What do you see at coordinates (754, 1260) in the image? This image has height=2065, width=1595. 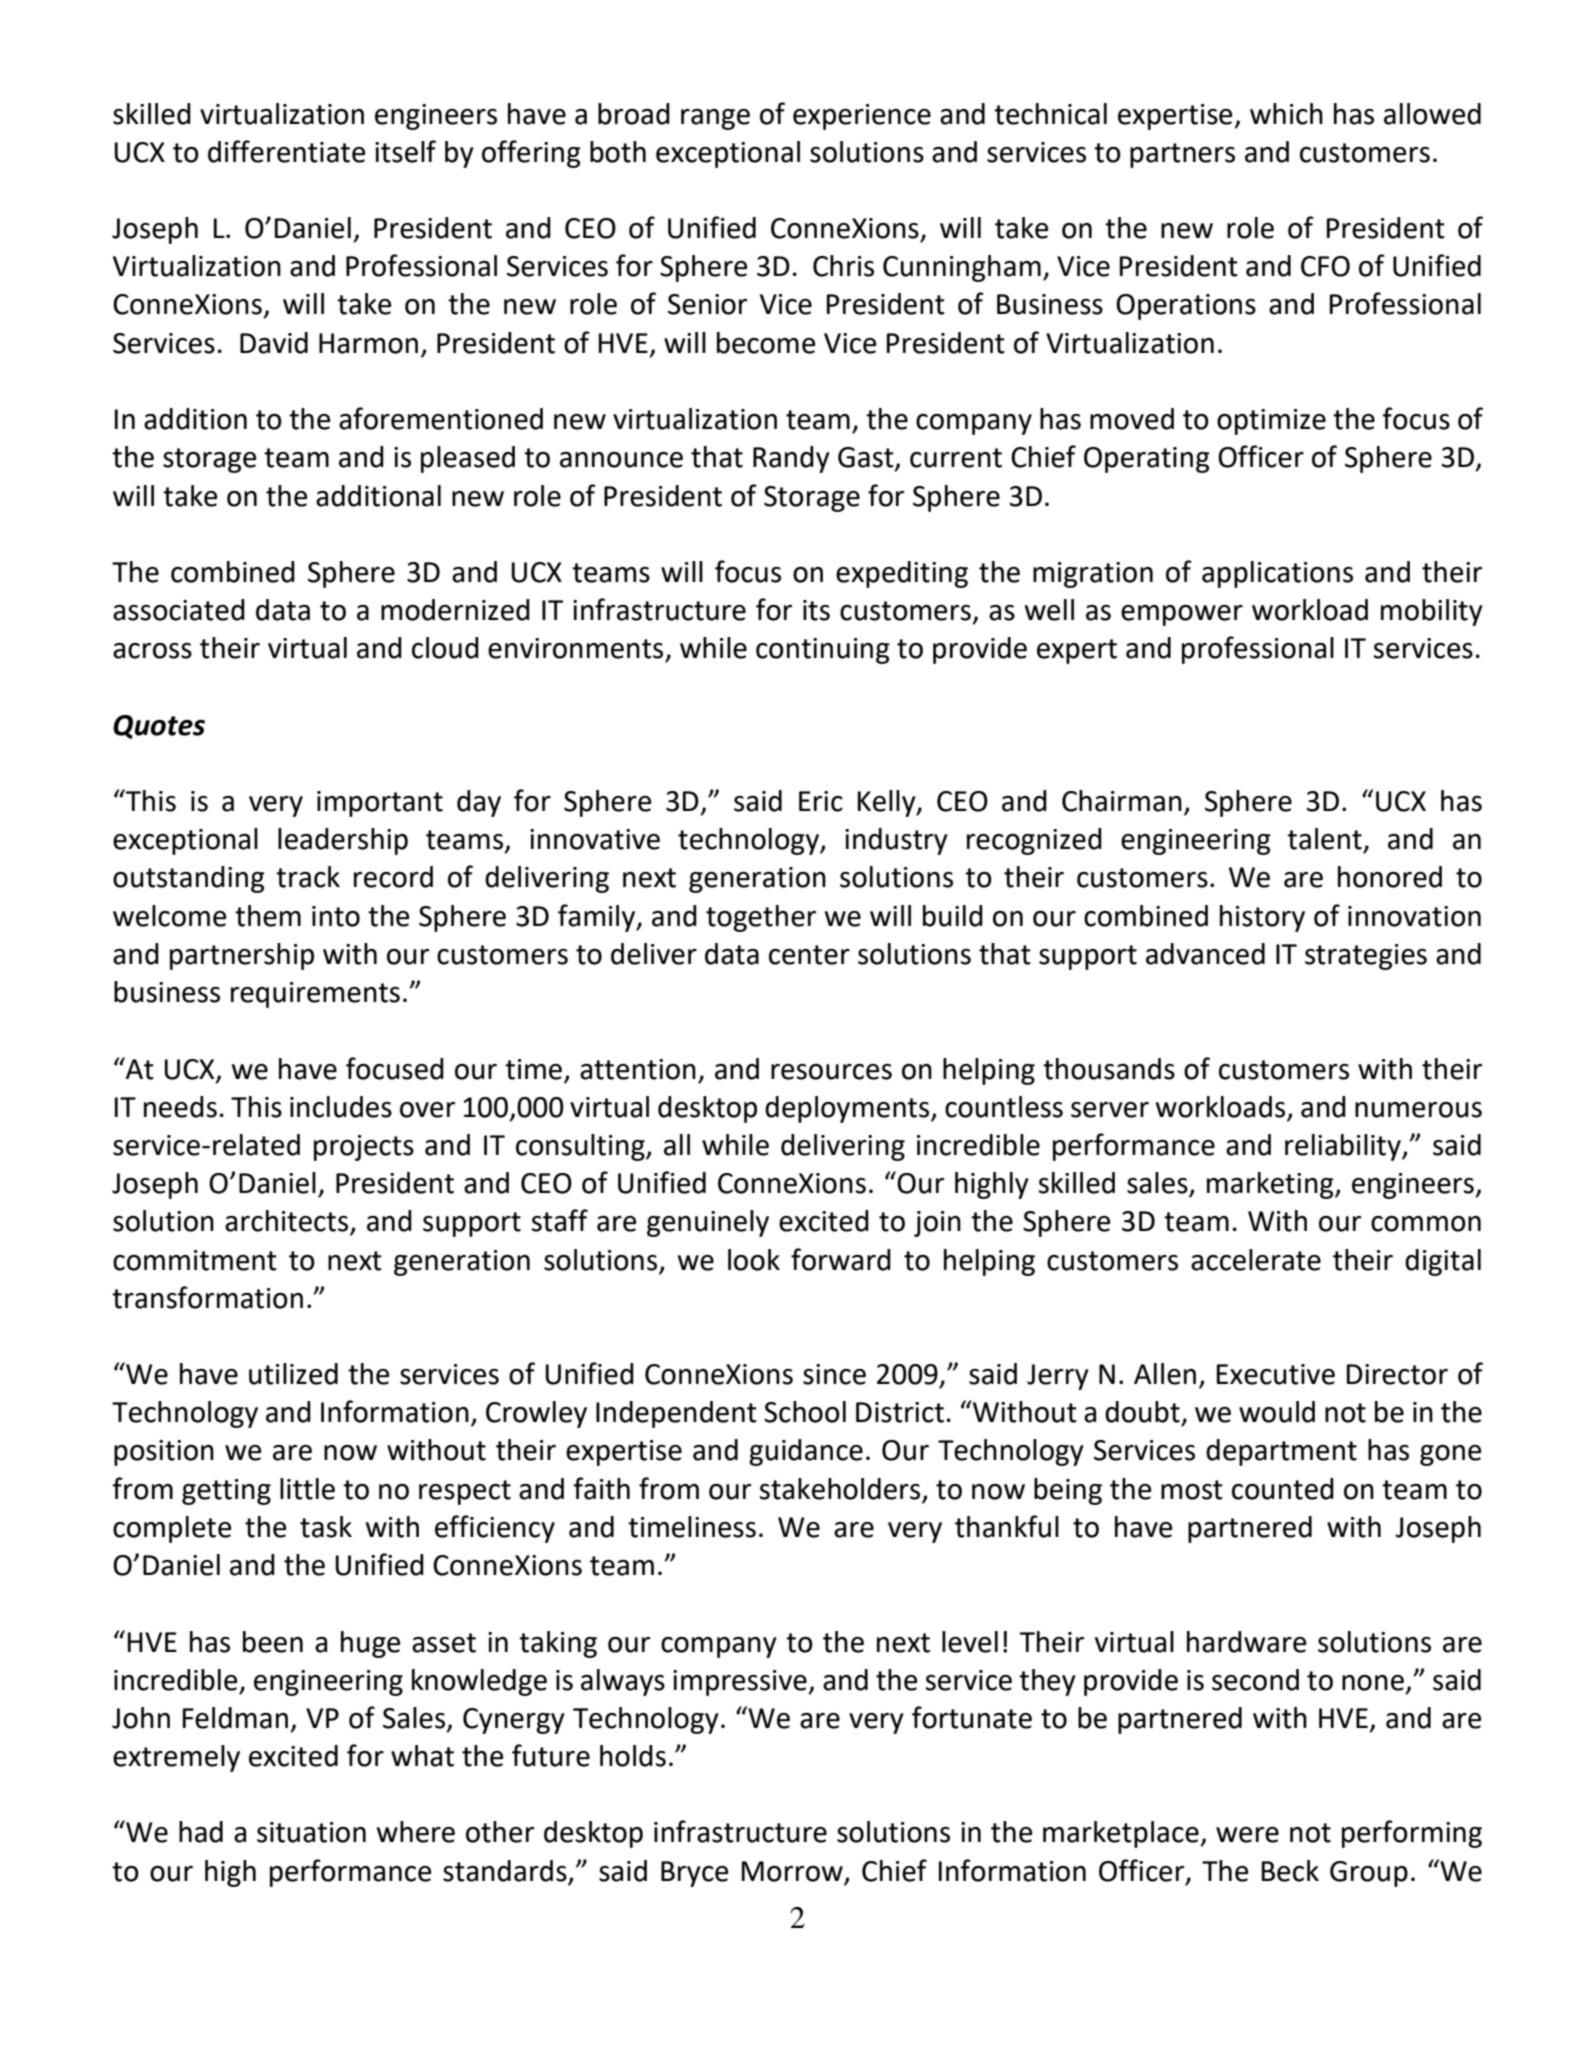 I see `look` at bounding box center [754, 1260].
